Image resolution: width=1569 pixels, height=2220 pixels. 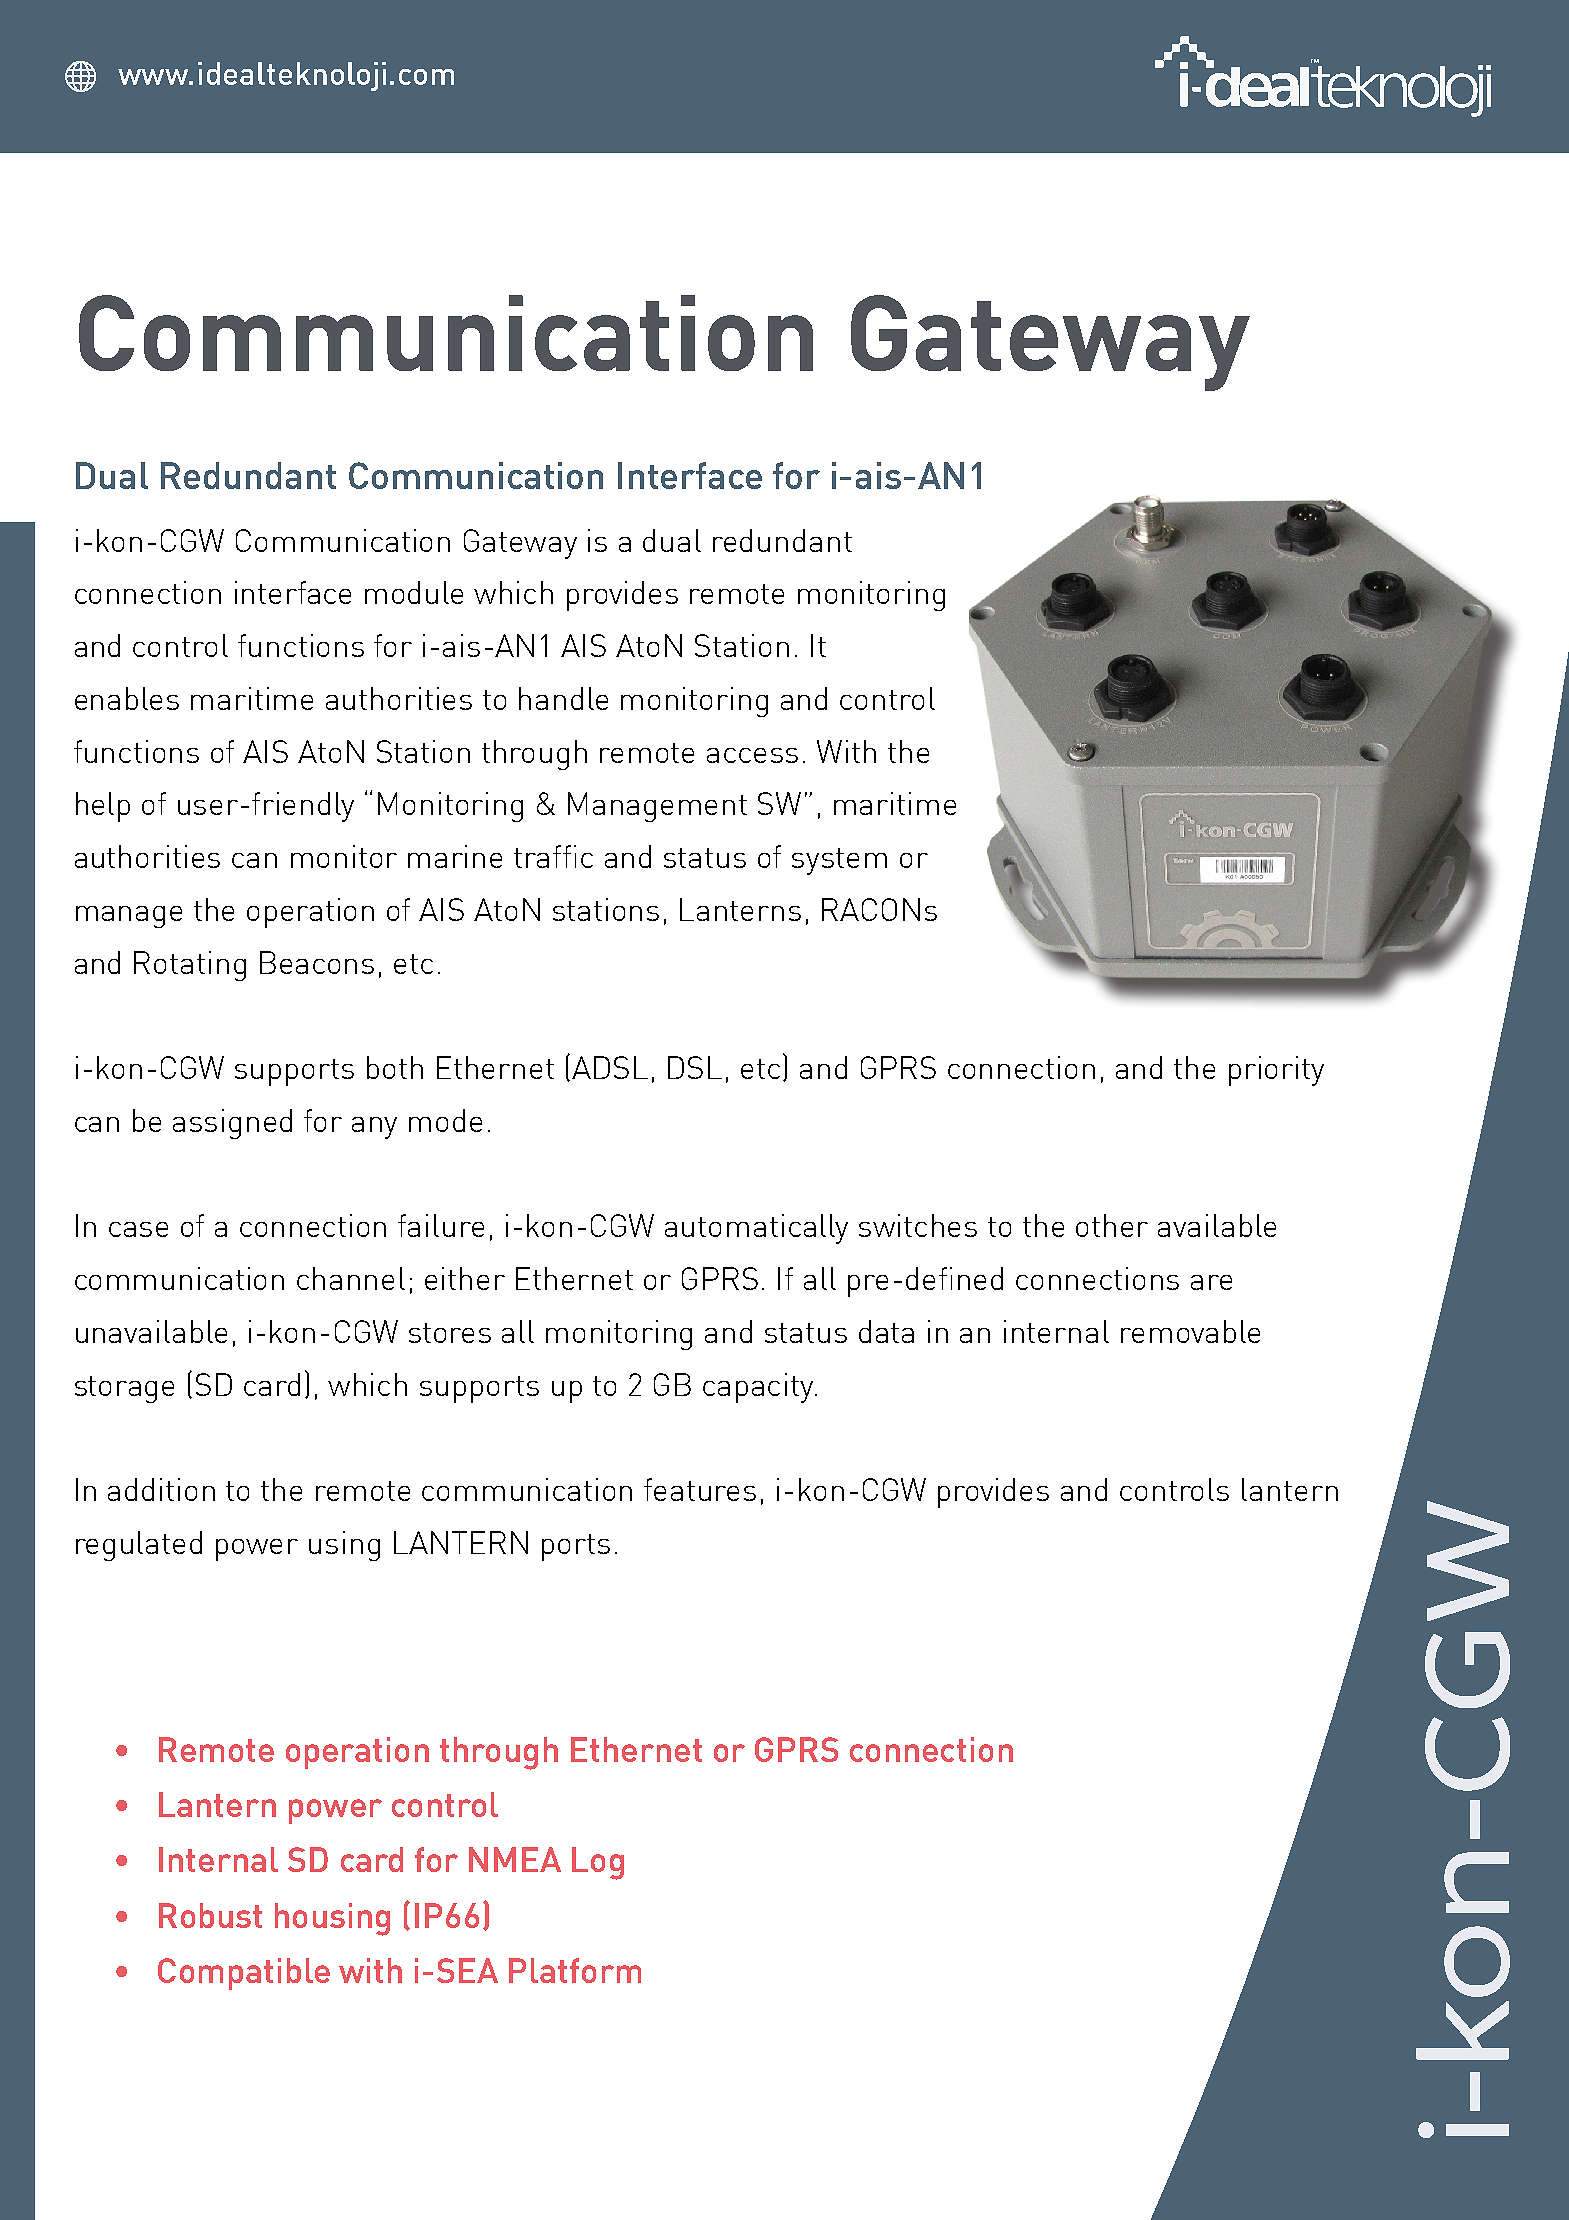 What do you see at coordinates (752, 755) in the page?
I see `access` at bounding box center [752, 755].
